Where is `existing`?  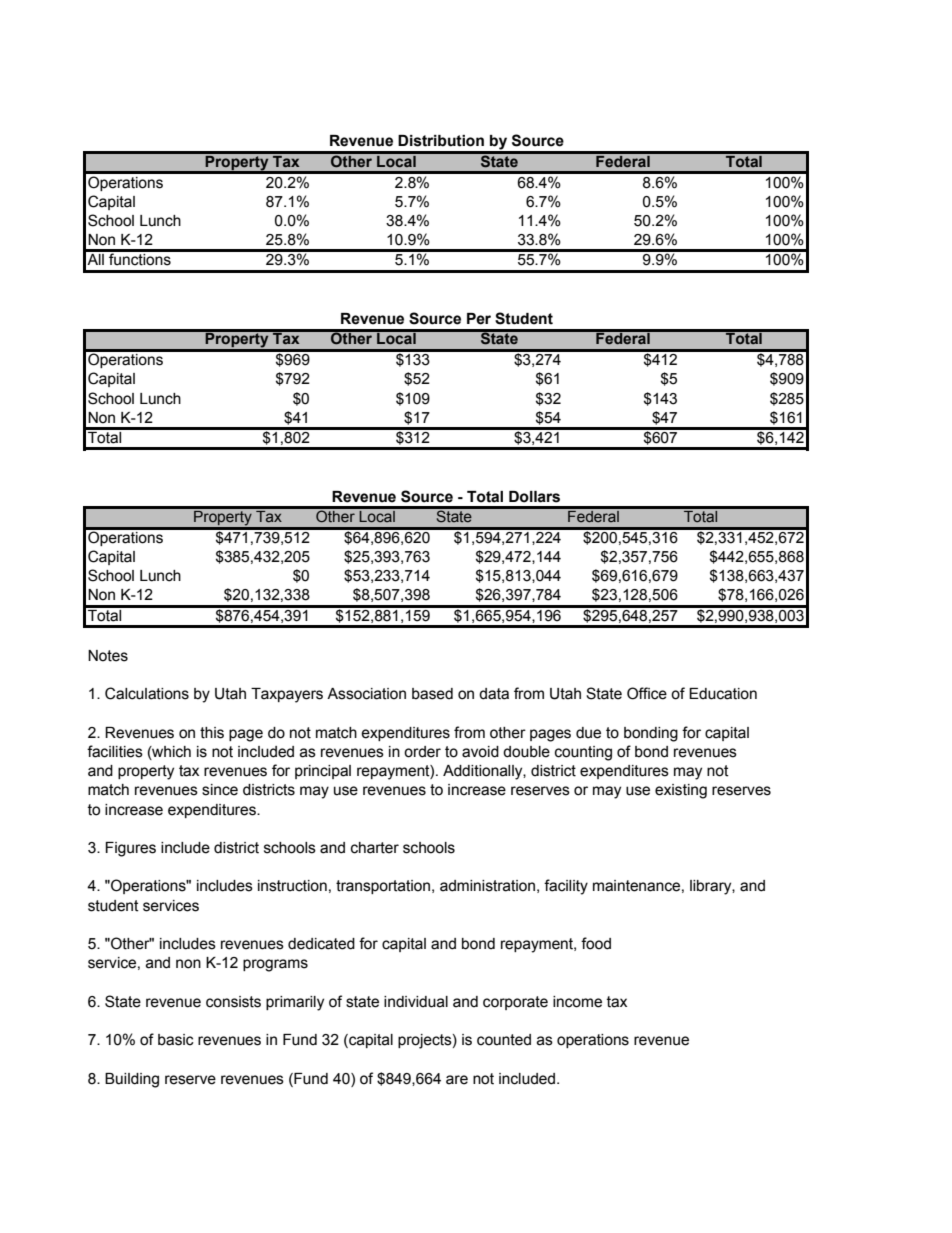
existing is located at coordinates (681, 791).
